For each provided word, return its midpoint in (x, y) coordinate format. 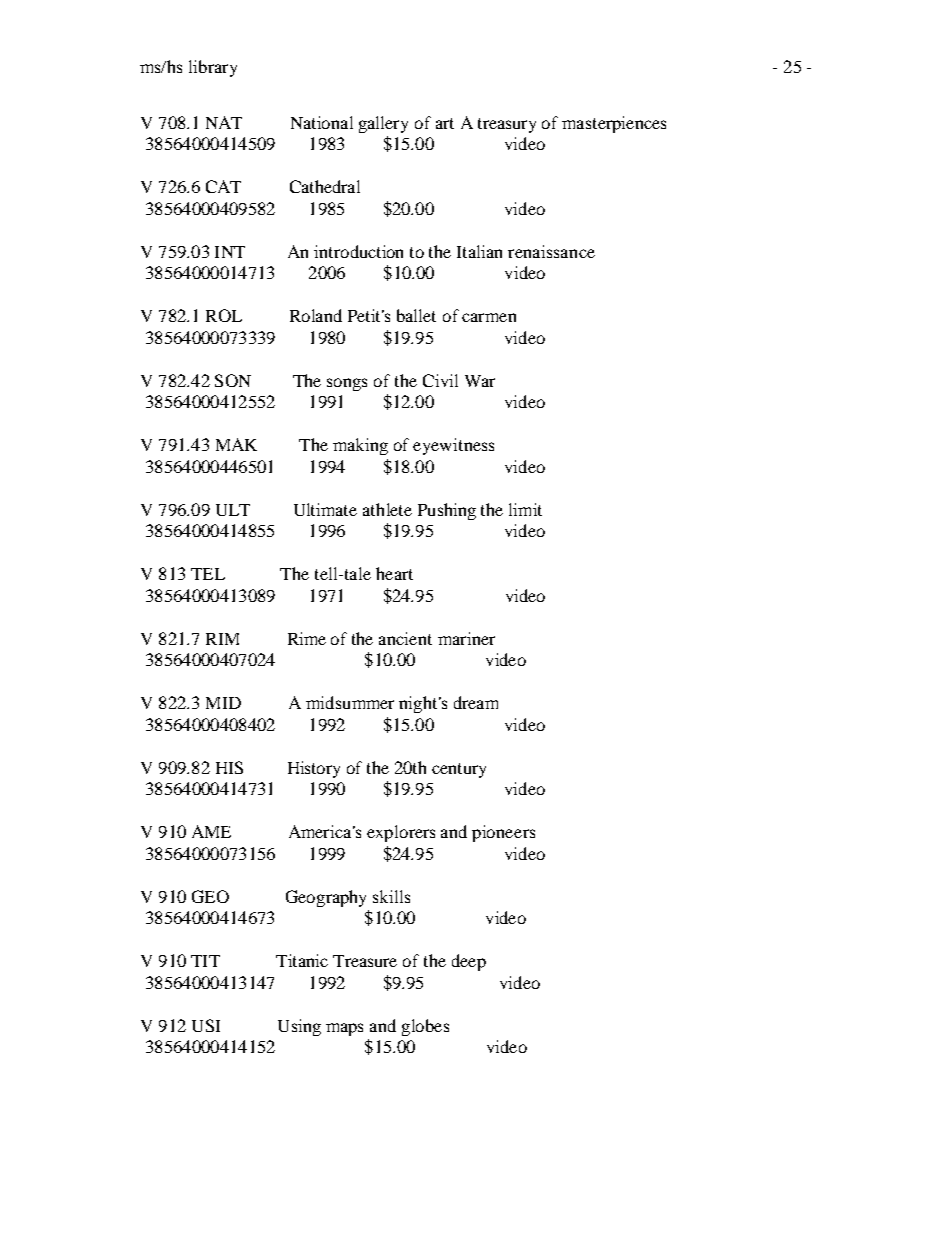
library (213, 68)
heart (394, 573)
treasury (507, 125)
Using (299, 1027)
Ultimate (325, 509)
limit (525, 509)
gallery (383, 124)
